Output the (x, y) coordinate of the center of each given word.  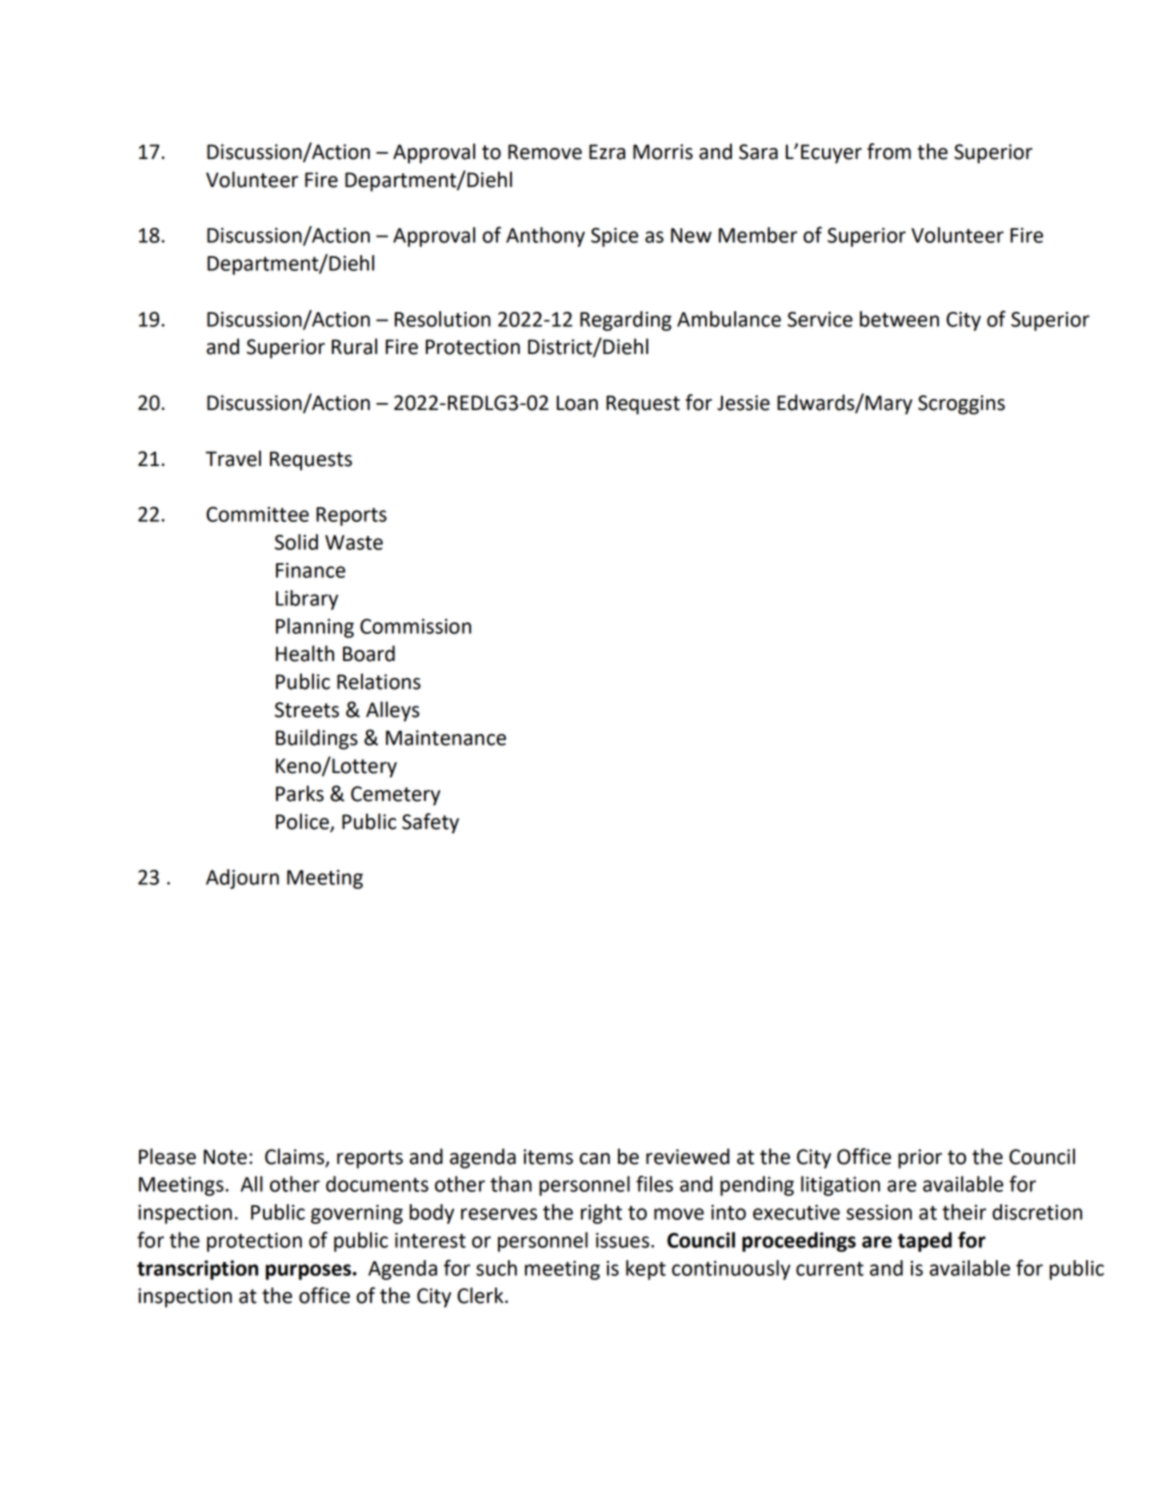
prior (920, 1159)
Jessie (743, 403)
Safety (430, 823)
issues (624, 1240)
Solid (296, 542)
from (889, 151)
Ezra (607, 152)
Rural (354, 346)
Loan (577, 403)
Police (303, 822)
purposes (308, 1272)
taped (925, 1242)
